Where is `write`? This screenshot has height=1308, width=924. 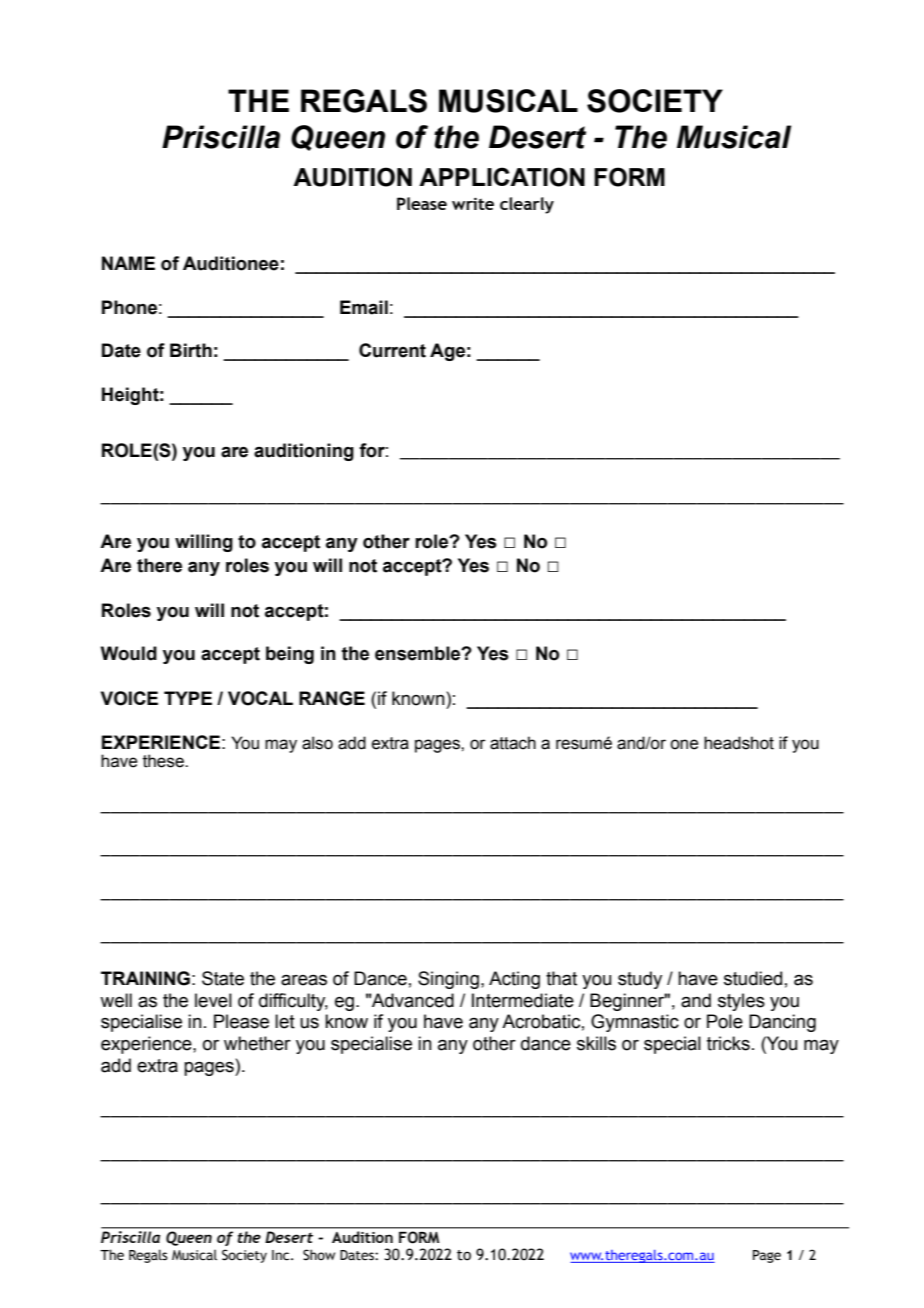 write is located at coordinates (473, 203).
